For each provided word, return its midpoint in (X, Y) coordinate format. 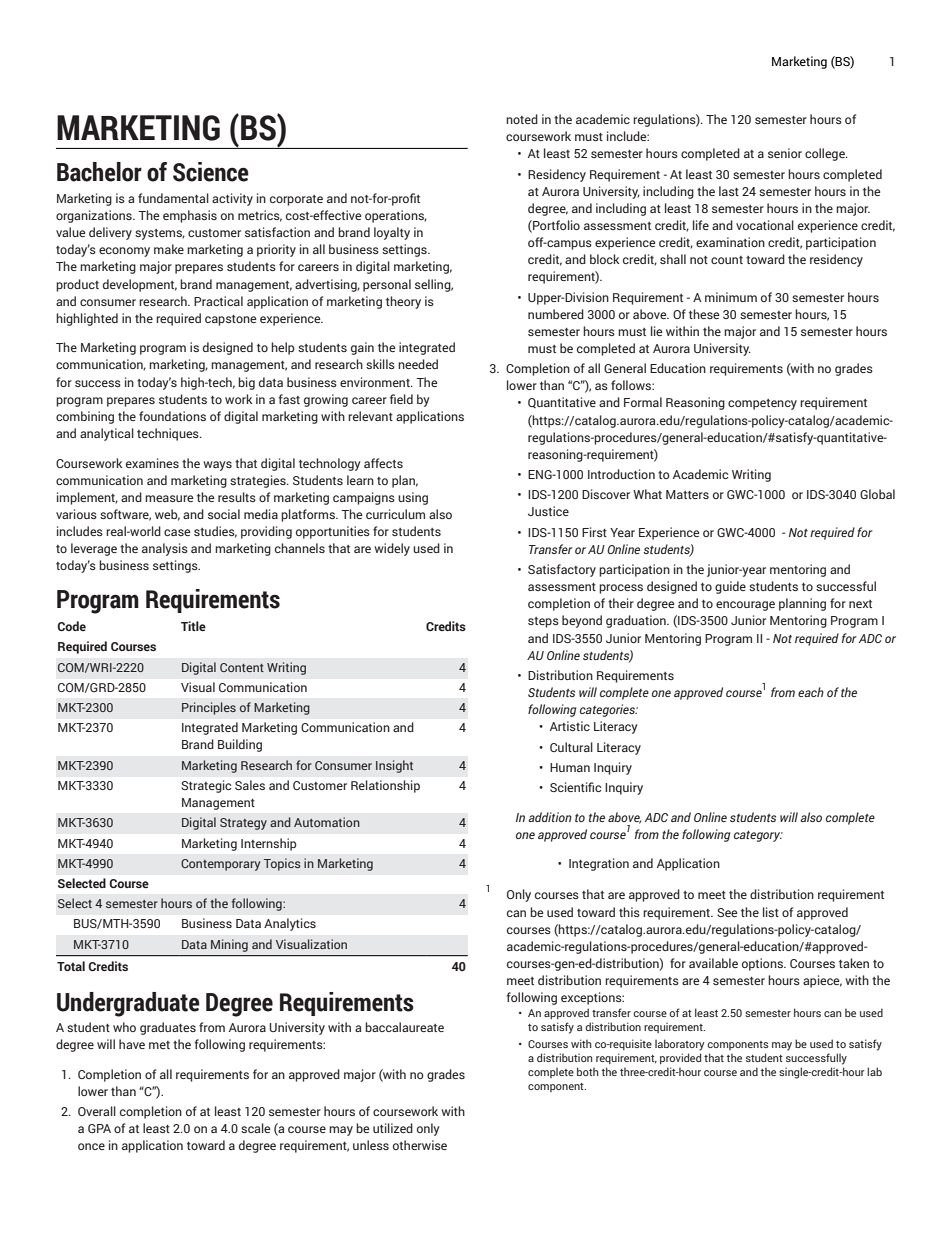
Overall (97, 1111)
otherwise (420, 1145)
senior (785, 153)
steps (543, 622)
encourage (745, 606)
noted (522, 119)
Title (193, 626)
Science (211, 172)
